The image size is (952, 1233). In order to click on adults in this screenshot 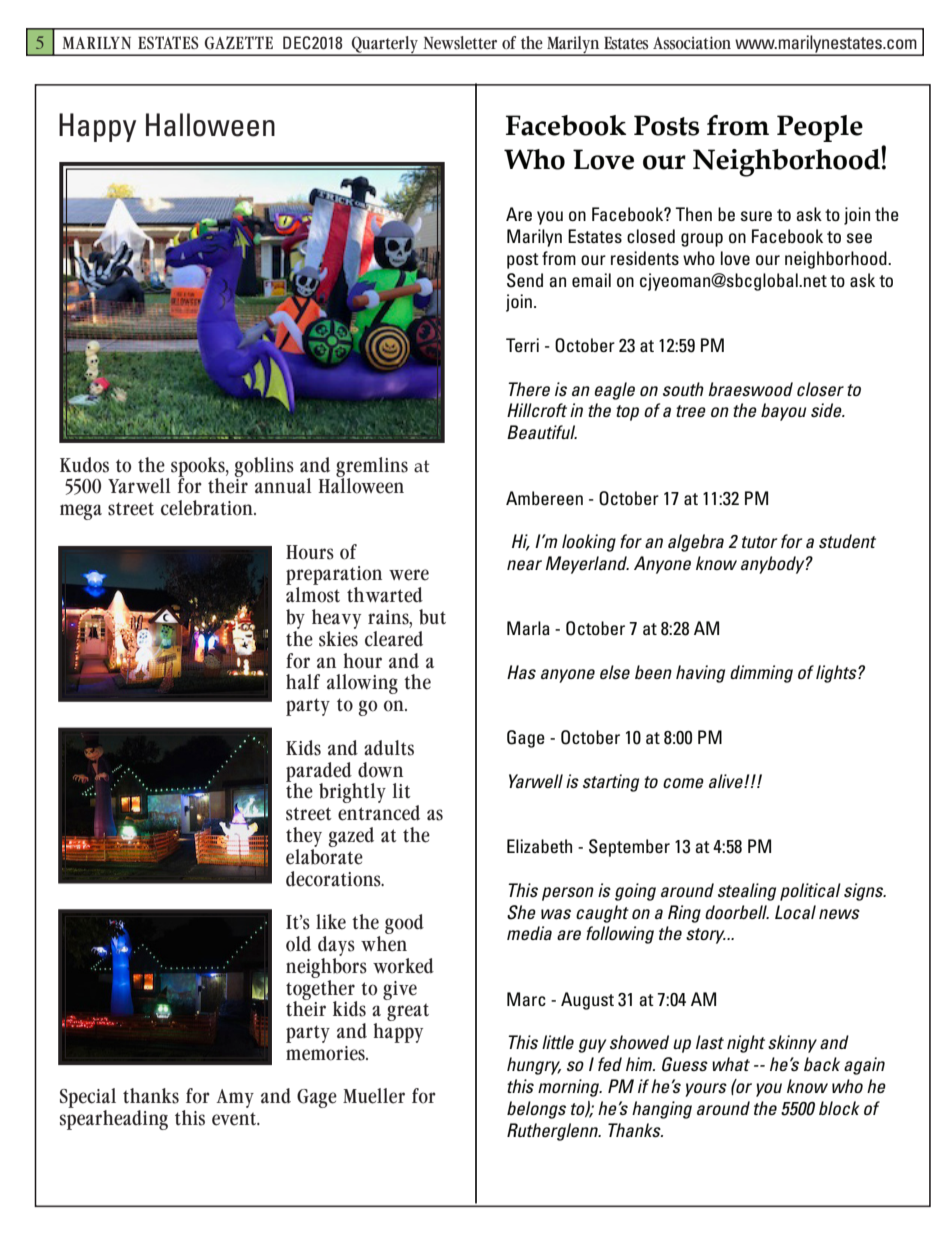, I will do `click(389, 748)`.
